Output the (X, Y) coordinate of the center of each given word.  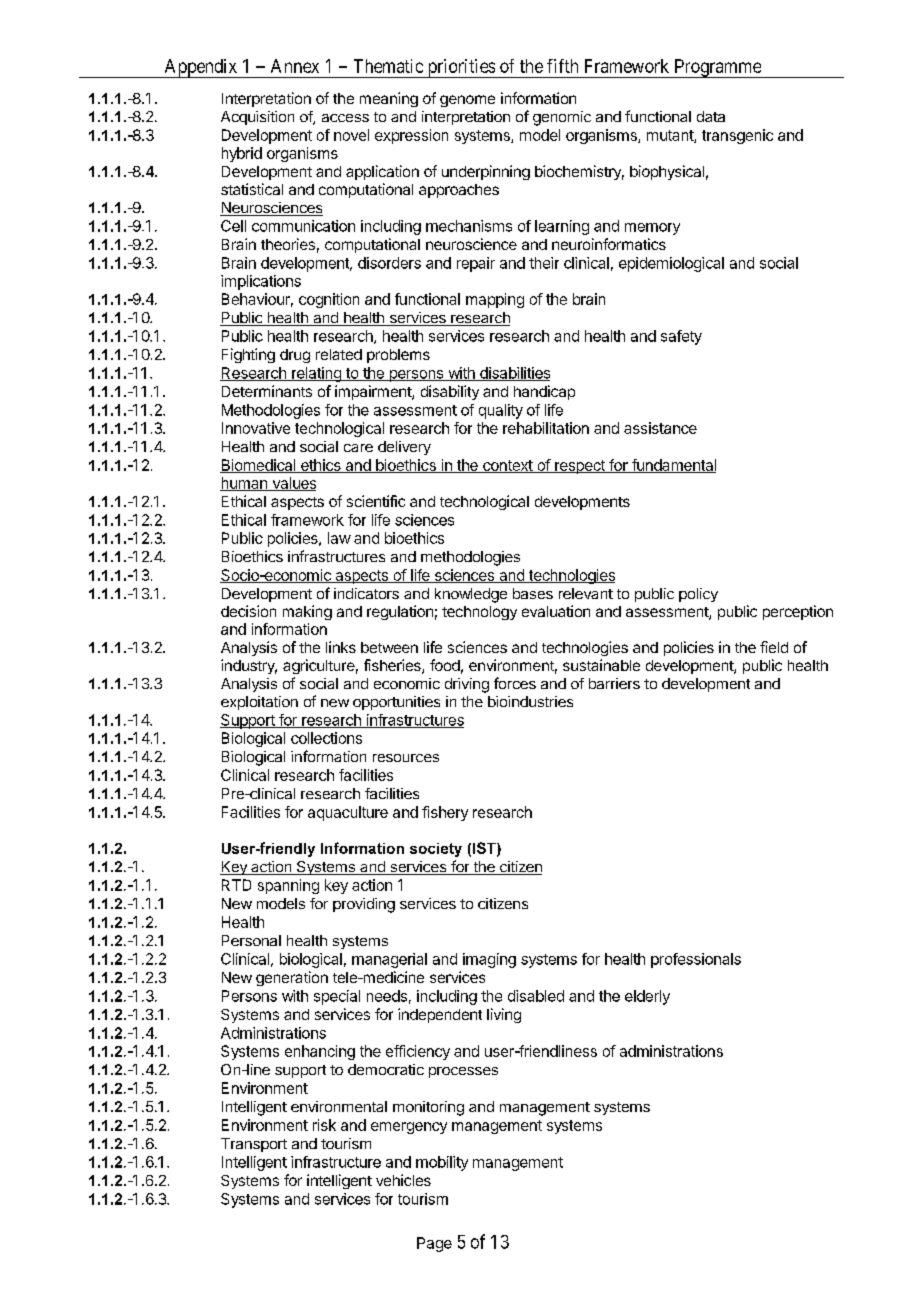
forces (515, 683)
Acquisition (257, 118)
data (711, 116)
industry (249, 666)
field (774, 647)
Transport (254, 1145)
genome (467, 101)
